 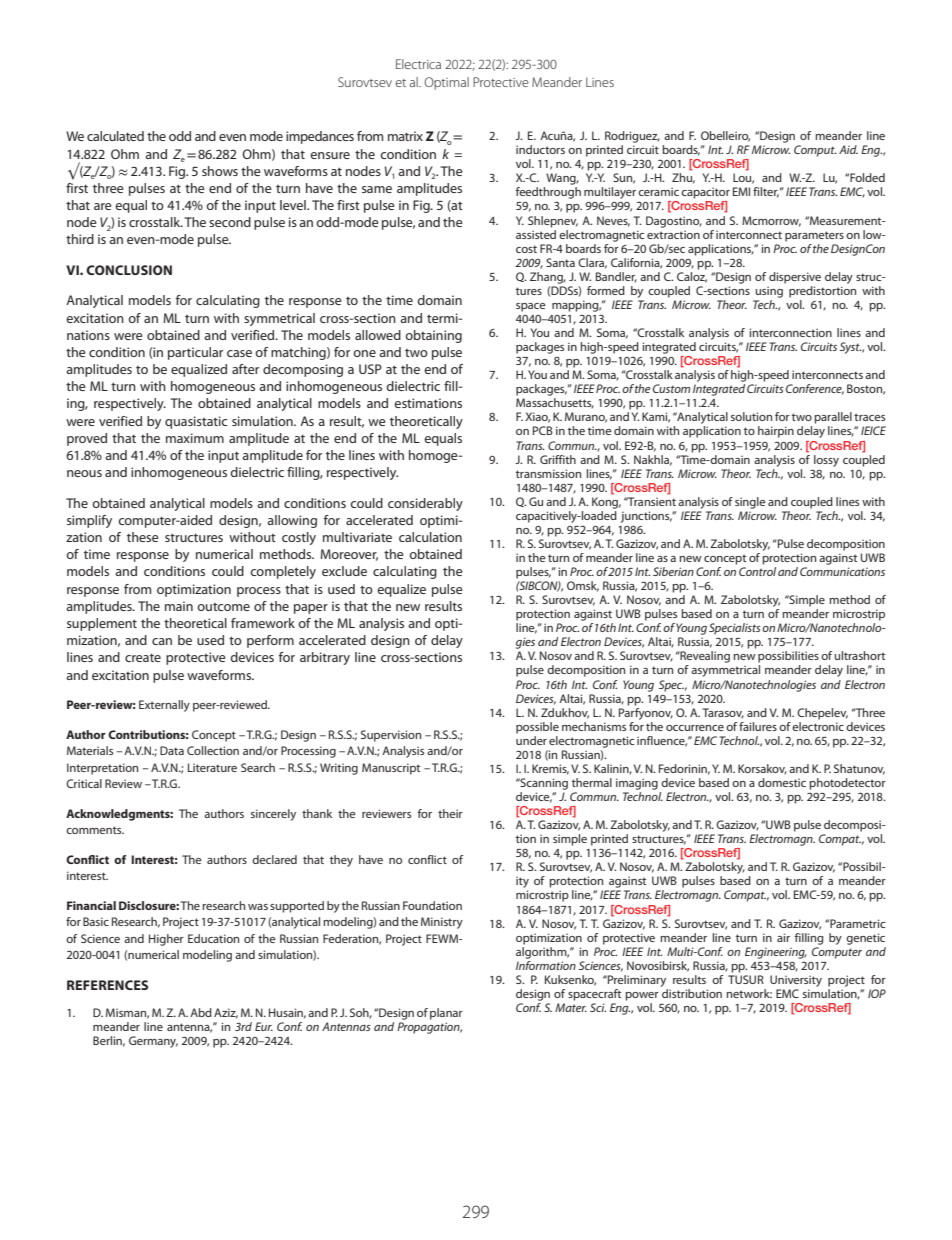 What do you see at coordinates (766, 192) in the screenshot?
I see `filter` at bounding box center [766, 192].
